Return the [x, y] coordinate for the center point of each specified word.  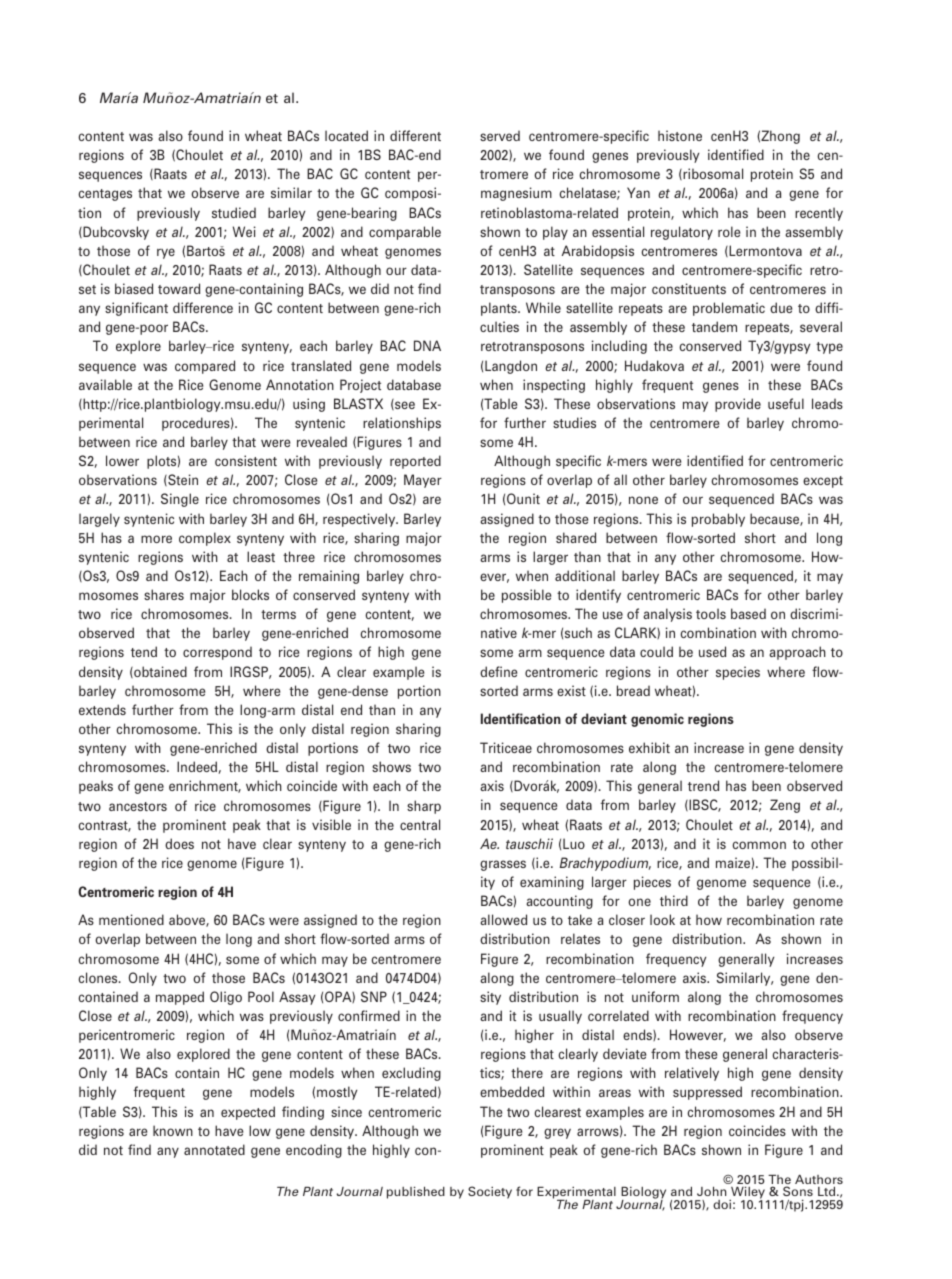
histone [680, 135]
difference [203, 307]
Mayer [423, 481]
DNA [427, 345]
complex [205, 539]
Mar [113, 97]
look [662, 919]
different [415, 135]
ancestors [138, 806]
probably [718, 520]
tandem [714, 326]
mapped [180, 998]
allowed [503, 919]
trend [703, 785]
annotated [214, 1149]
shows [391, 766]
